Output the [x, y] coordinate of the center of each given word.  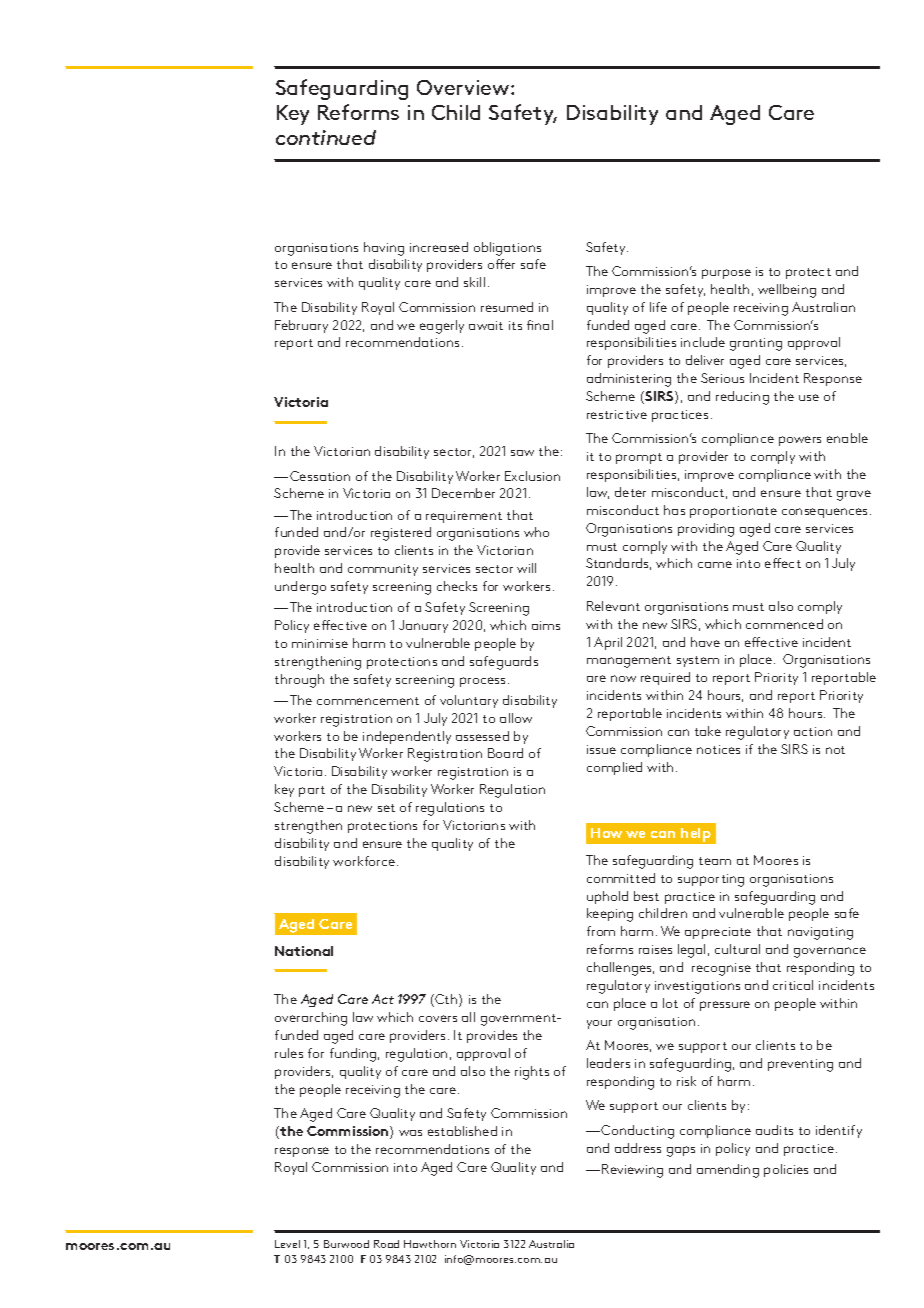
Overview [464, 87]
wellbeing [787, 291]
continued [326, 137]
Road [386, 1244]
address [638, 1148]
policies [786, 1170]
